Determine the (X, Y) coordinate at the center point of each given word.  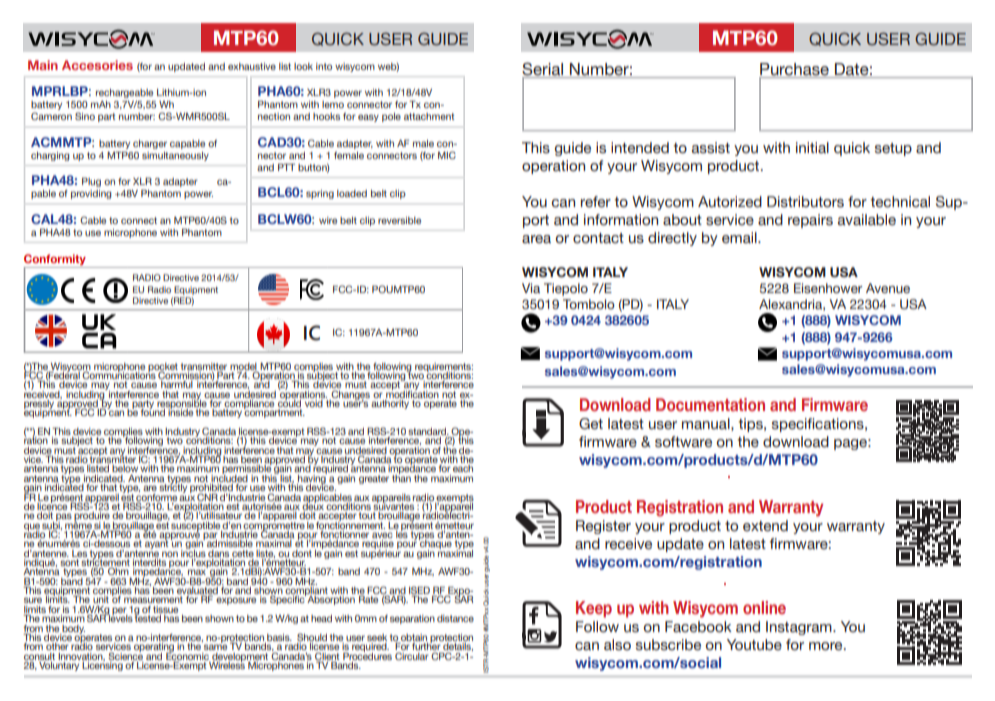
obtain (413, 638)
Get (591, 424)
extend (765, 526)
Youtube (754, 645)
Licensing (103, 665)
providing (91, 194)
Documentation (710, 404)
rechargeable (124, 95)
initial (812, 147)
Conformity (55, 259)
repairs (810, 221)
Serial (543, 70)
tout (367, 515)
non (170, 554)
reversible (399, 220)
